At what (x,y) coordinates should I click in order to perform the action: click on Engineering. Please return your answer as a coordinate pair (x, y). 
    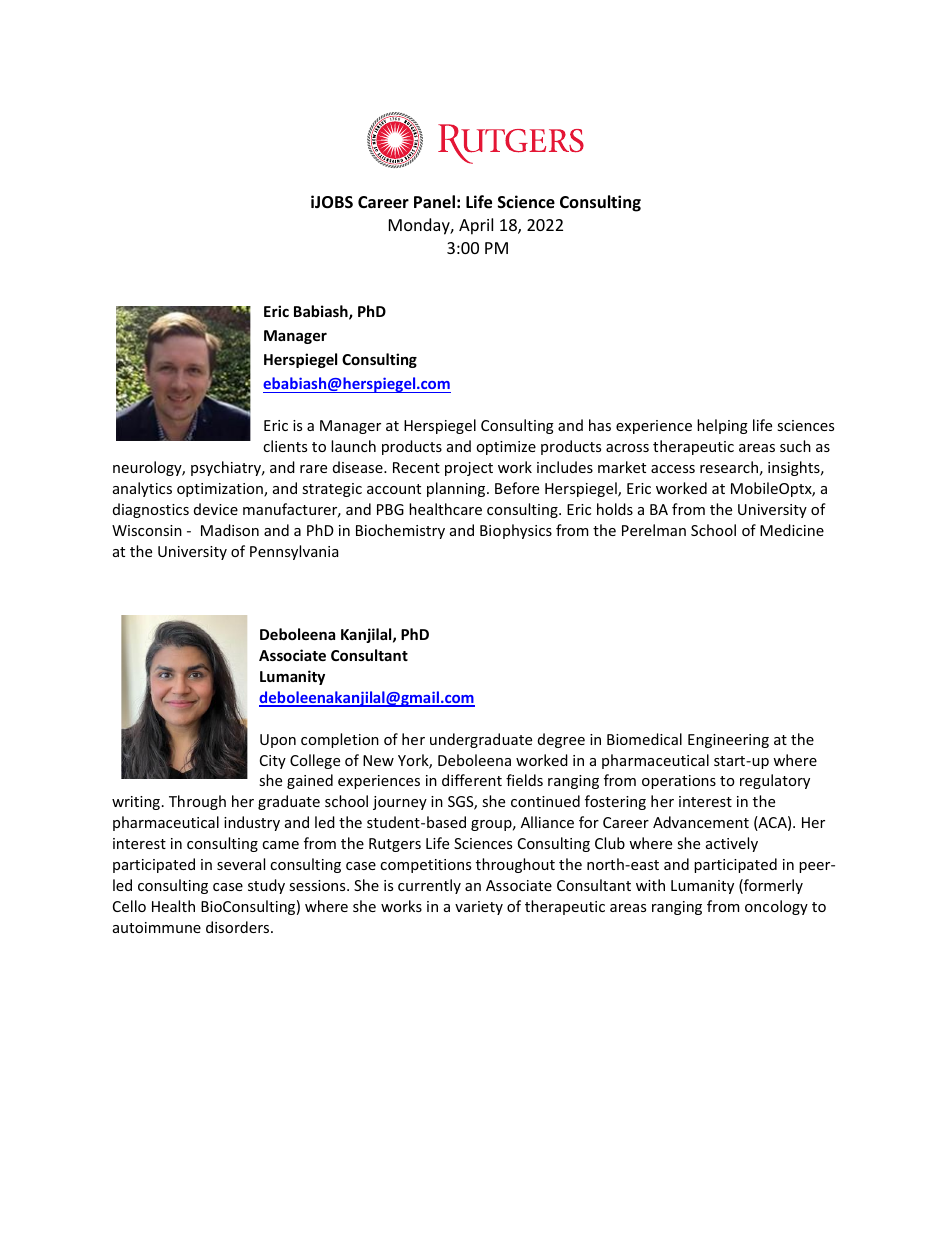
    Looking at the image, I should click on (728, 741).
